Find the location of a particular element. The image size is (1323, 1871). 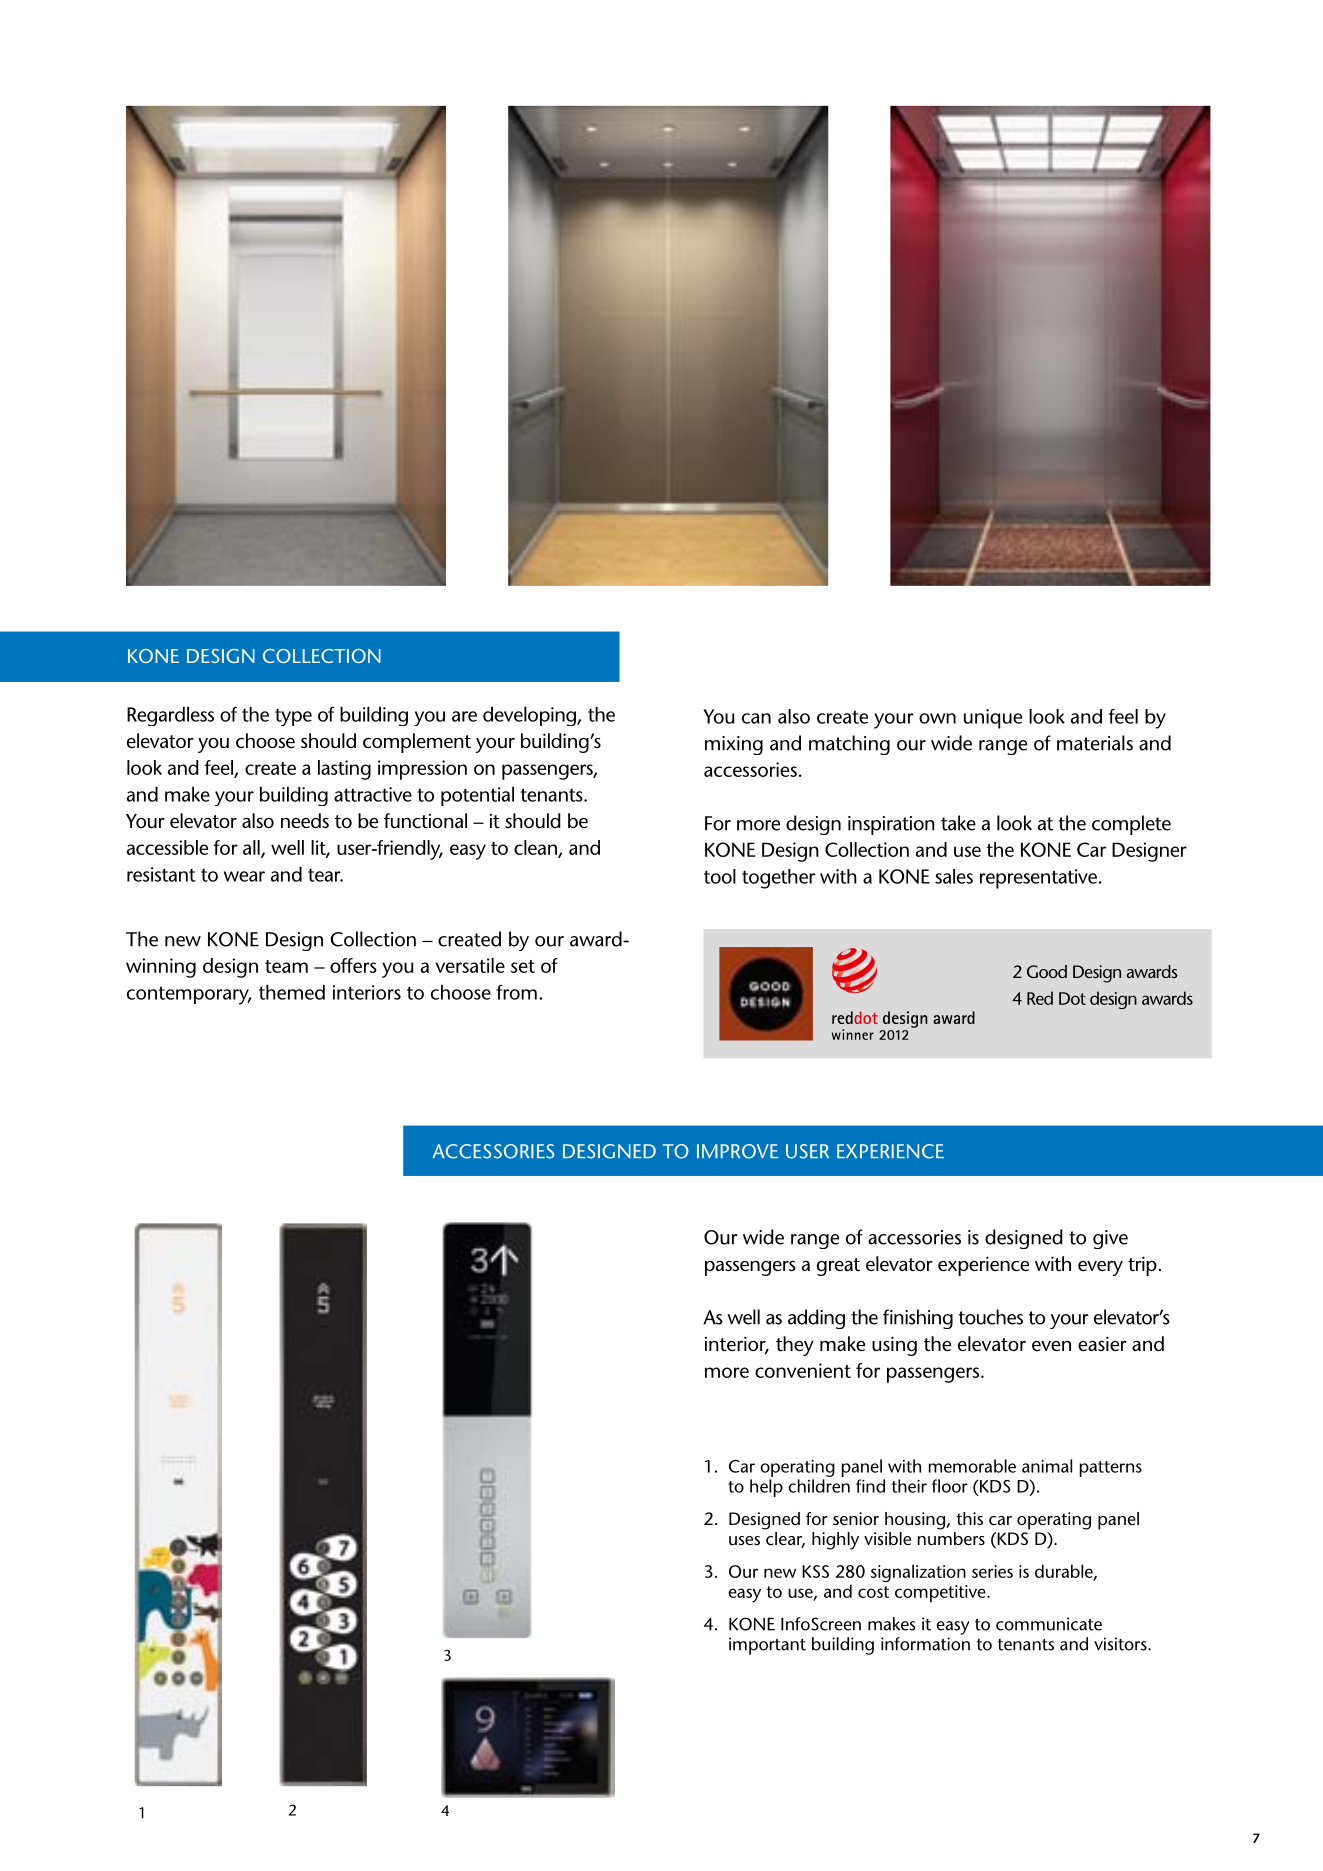

IMPROVE is located at coordinates (737, 1151).
